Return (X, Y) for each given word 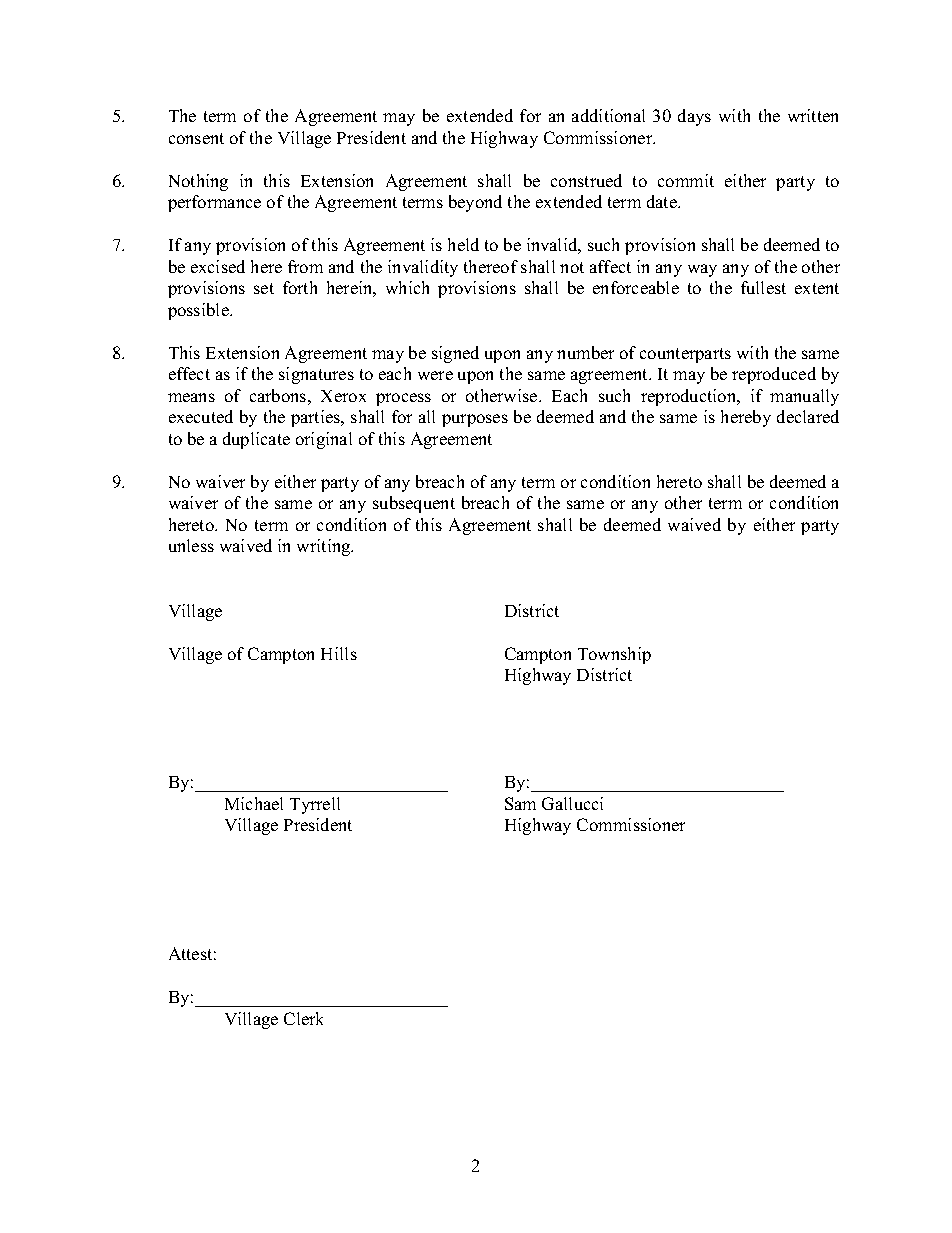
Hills (339, 653)
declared (808, 416)
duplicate (256, 440)
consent (196, 138)
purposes (475, 420)
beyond (475, 203)
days (694, 117)
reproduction (690, 397)
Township (614, 655)
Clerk (303, 1018)
